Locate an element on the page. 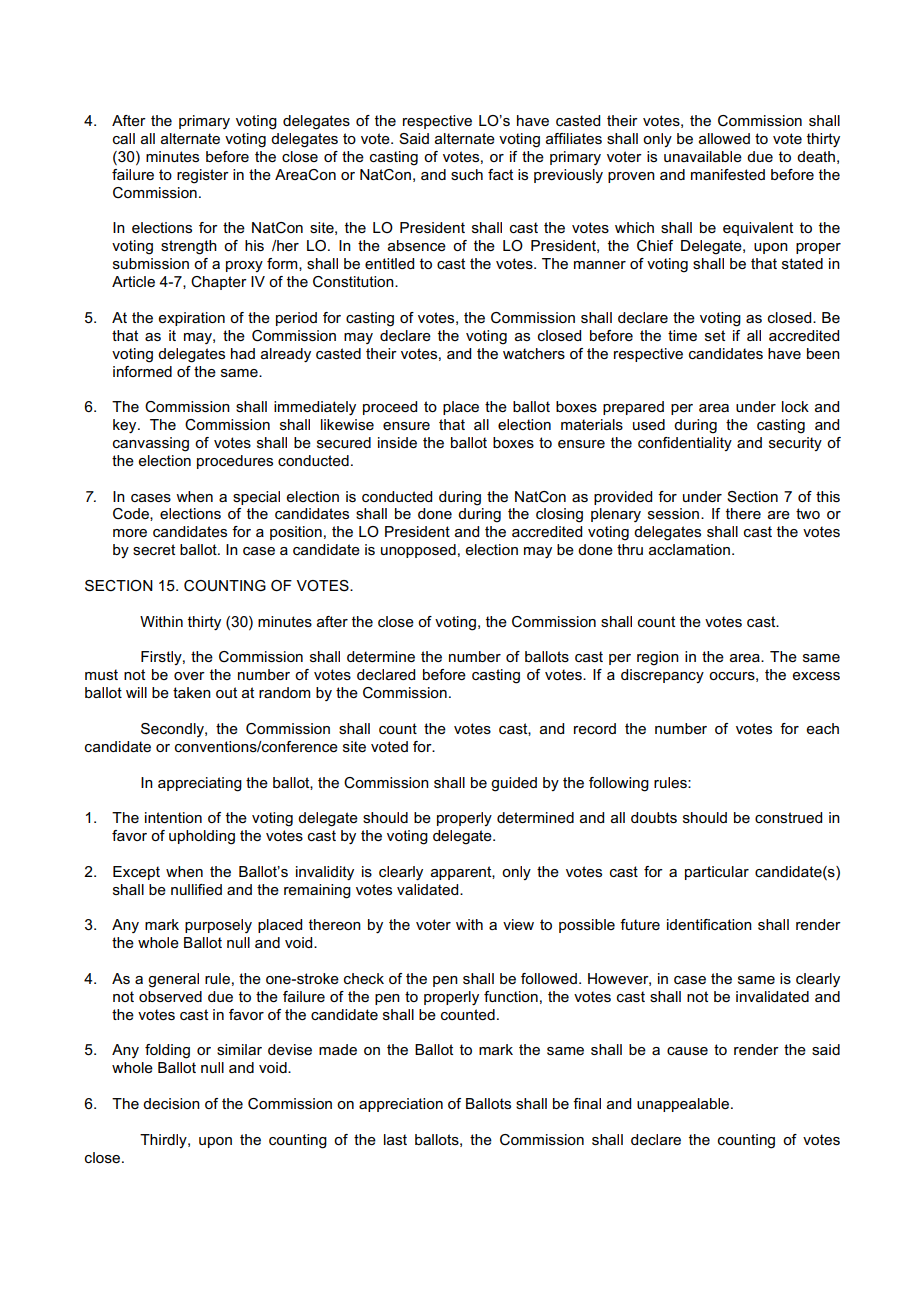  cause is located at coordinates (687, 1051).
